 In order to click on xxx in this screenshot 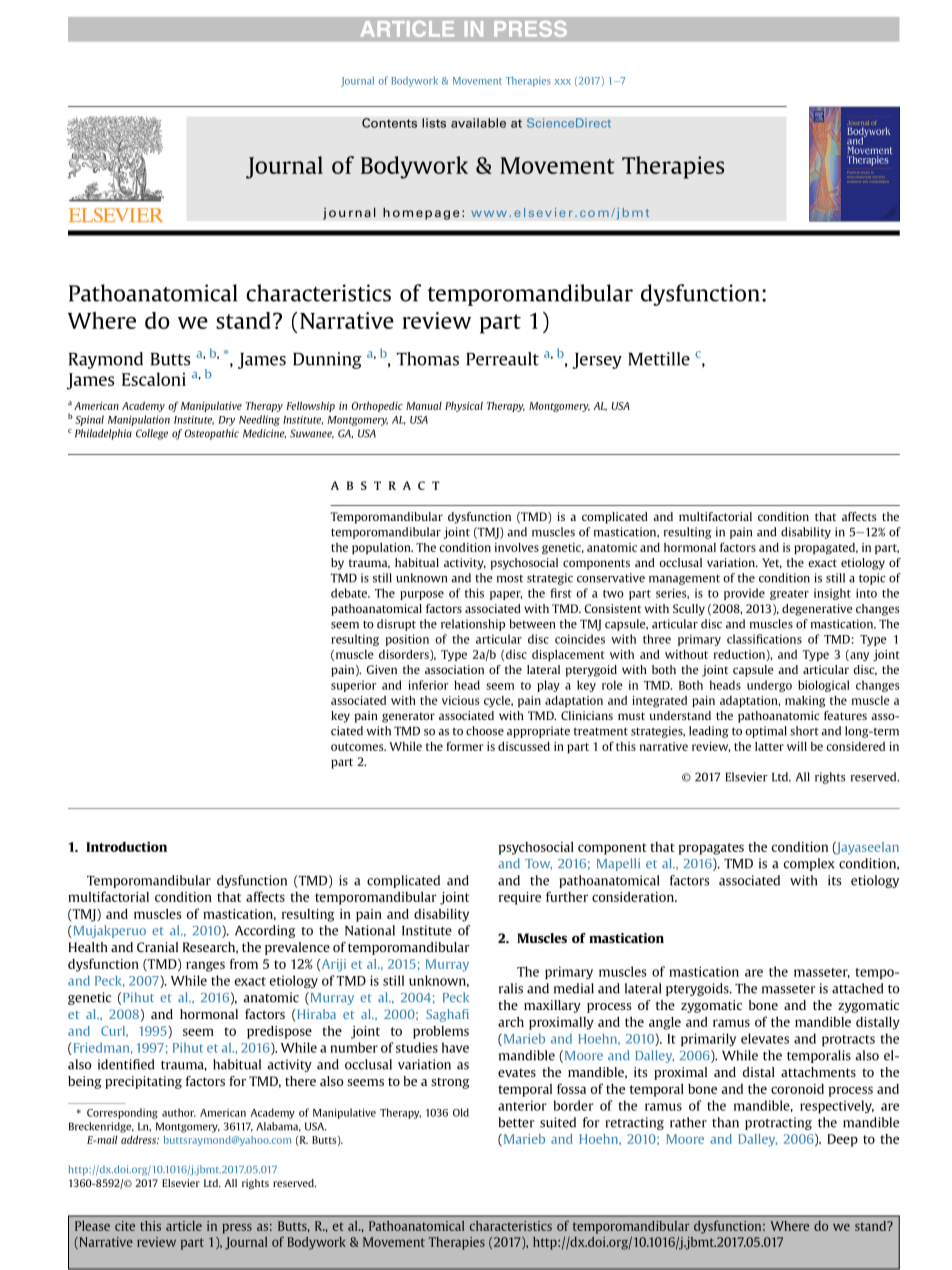, I will do `click(563, 82)`.
